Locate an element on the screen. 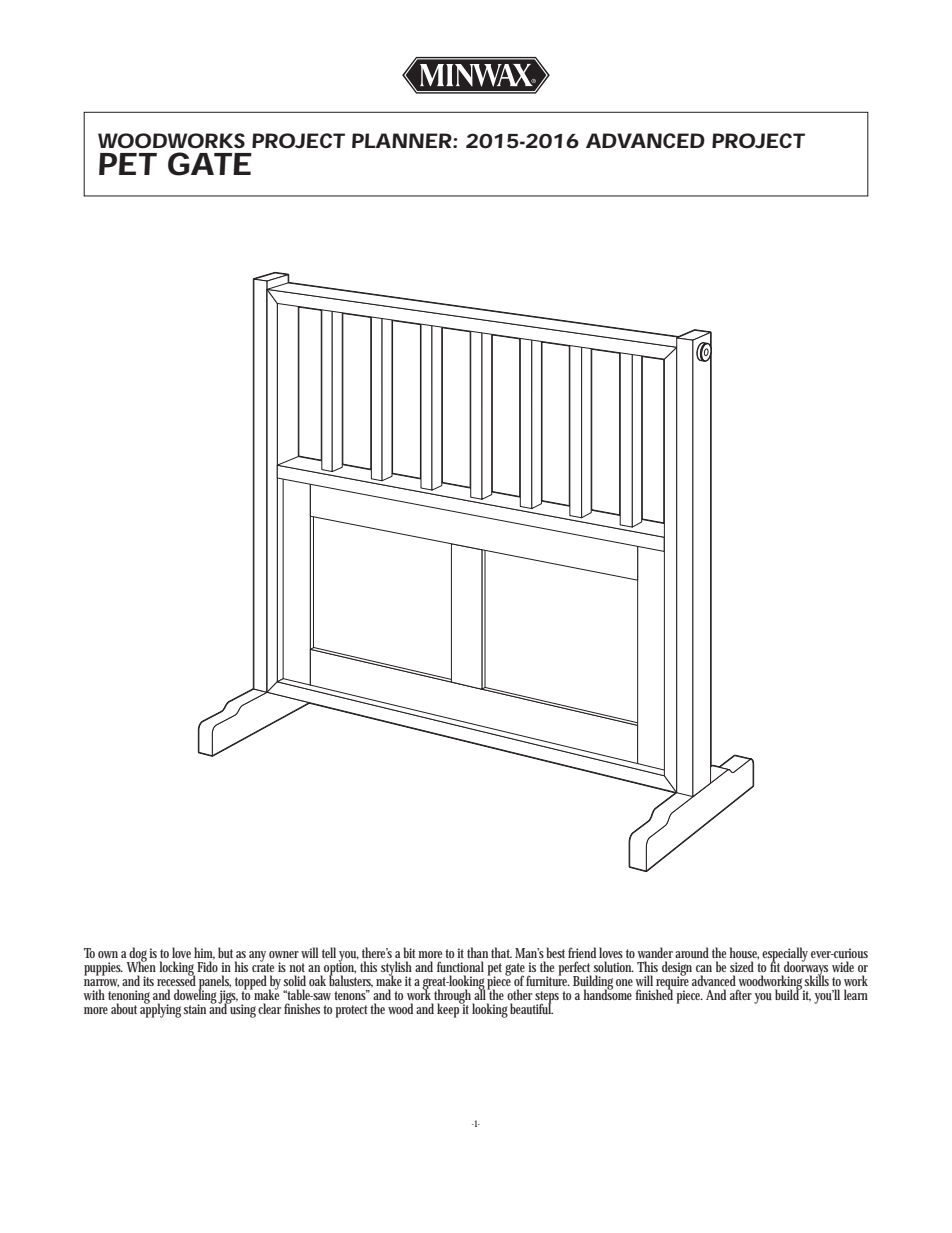 The height and width of the screenshot is (1233, 952). wide is located at coordinates (843, 966).
